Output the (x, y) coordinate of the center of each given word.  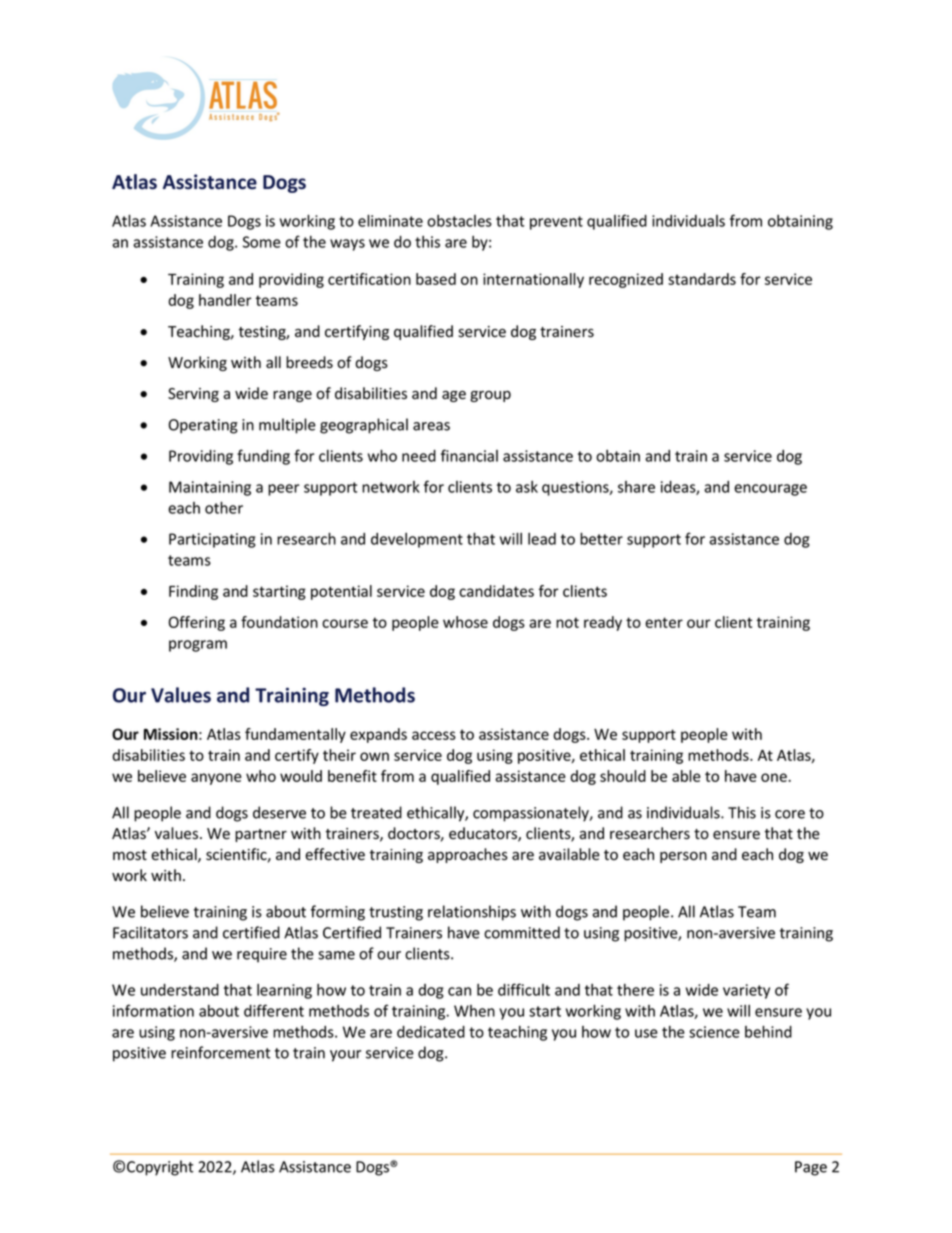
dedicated (431, 1032)
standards (702, 279)
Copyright (160, 1168)
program (198, 646)
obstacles (459, 221)
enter (664, 622)
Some (262, 242)
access (434, 735)
